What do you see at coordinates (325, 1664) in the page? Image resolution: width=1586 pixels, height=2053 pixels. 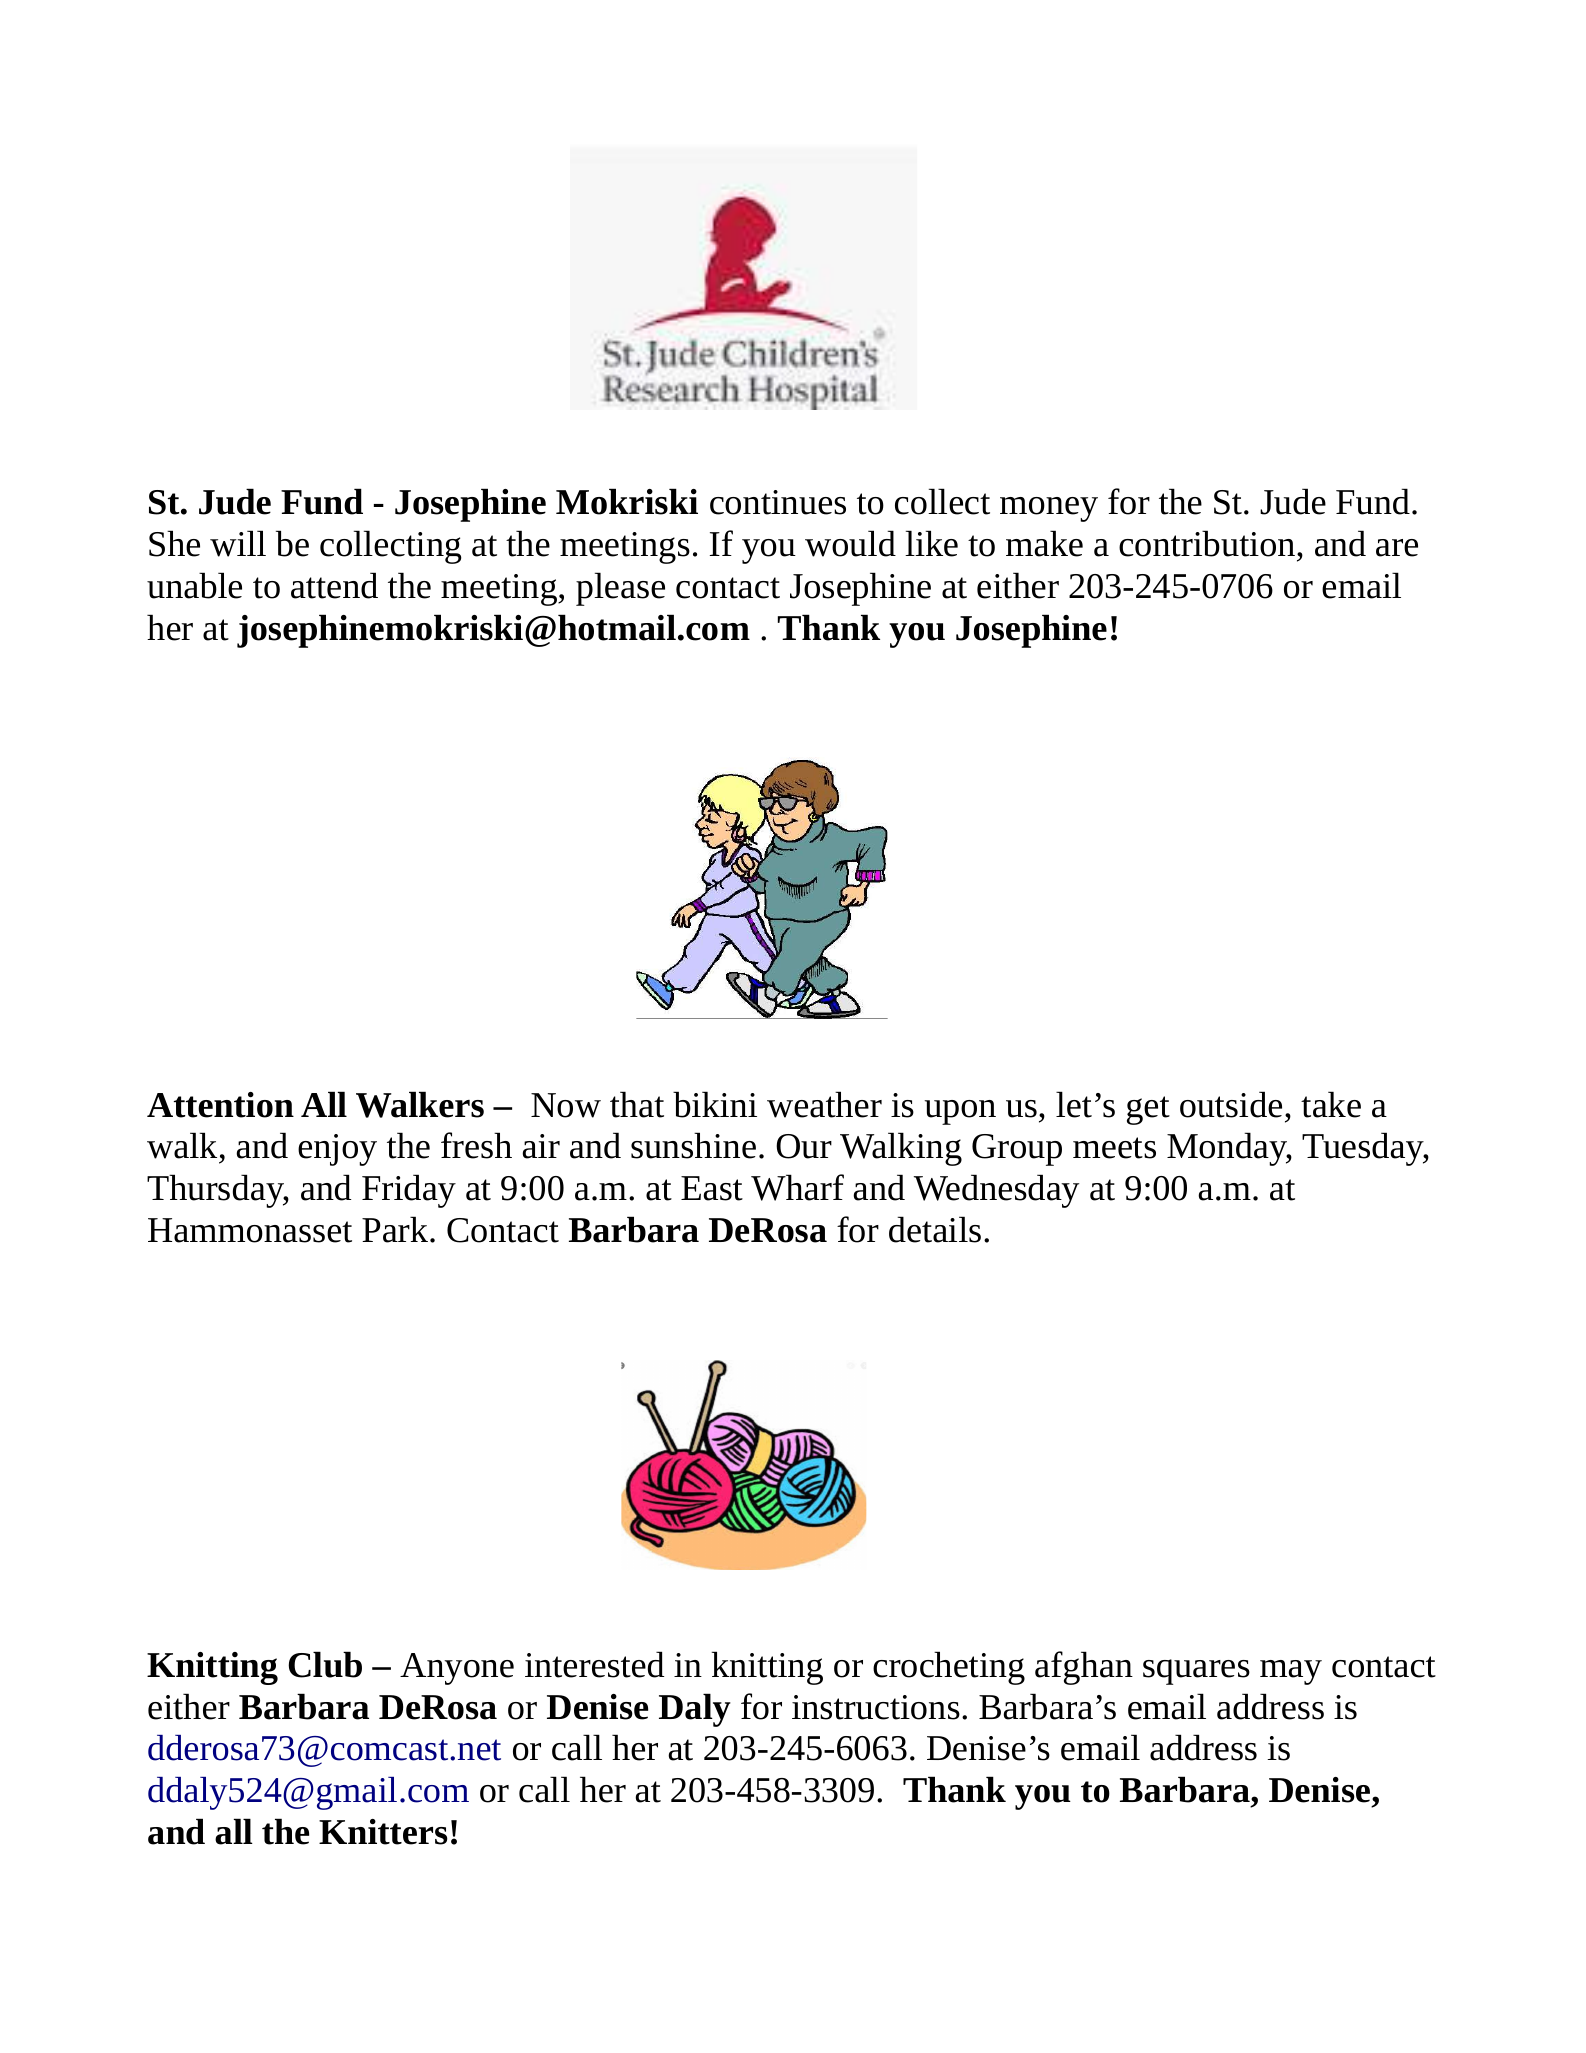 I see `Club` at bounding box center [325, 1664].
